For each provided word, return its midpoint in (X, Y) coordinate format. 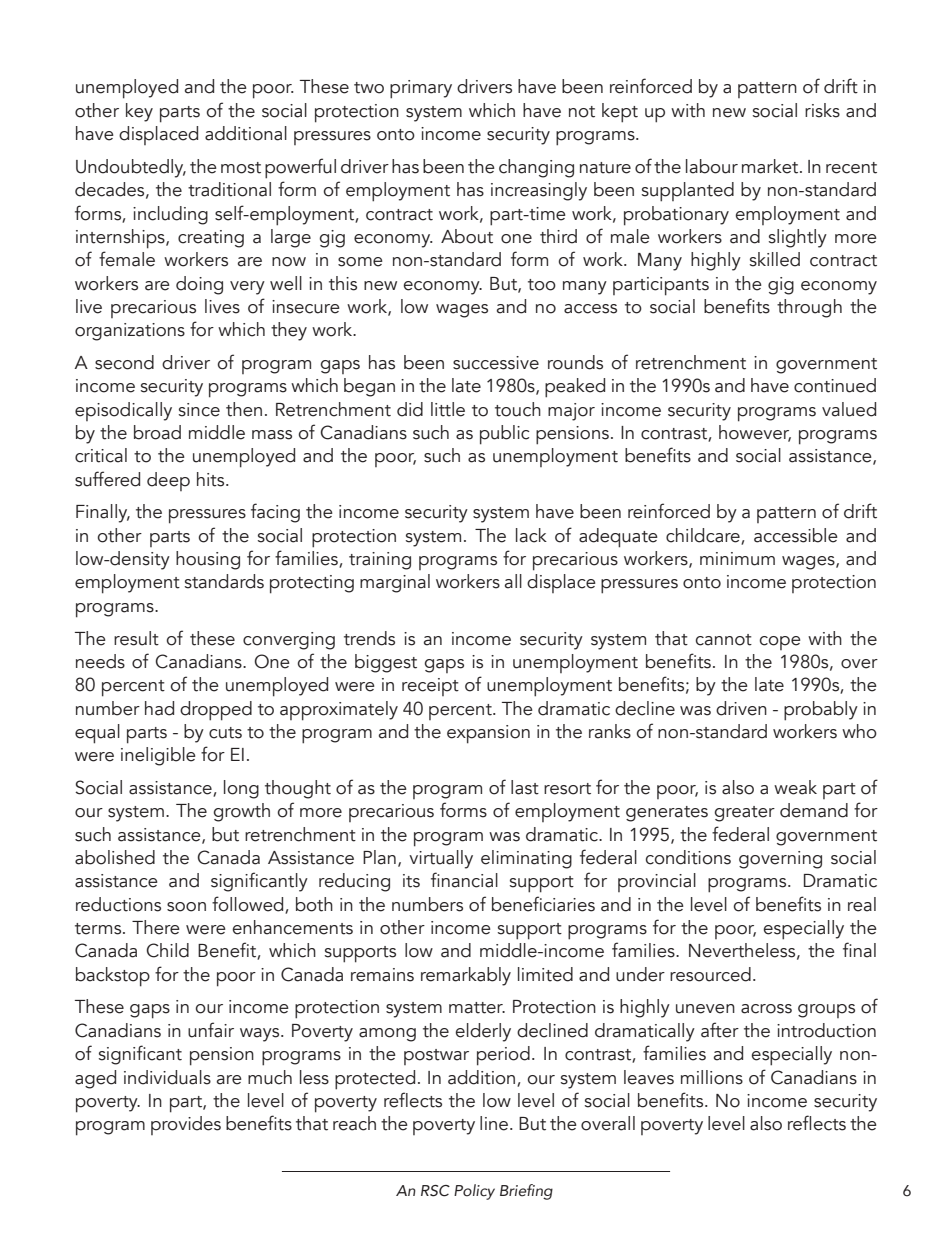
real (862, 904)
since (199, 410)
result (136, 638)
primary (421, 89)
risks (822, 110)
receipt (430, 687)
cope (780, 643)
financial (464, 880)
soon (186, 907)
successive (496, 363)
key (139, 112)
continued (835, 385)
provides (186, 1125)
